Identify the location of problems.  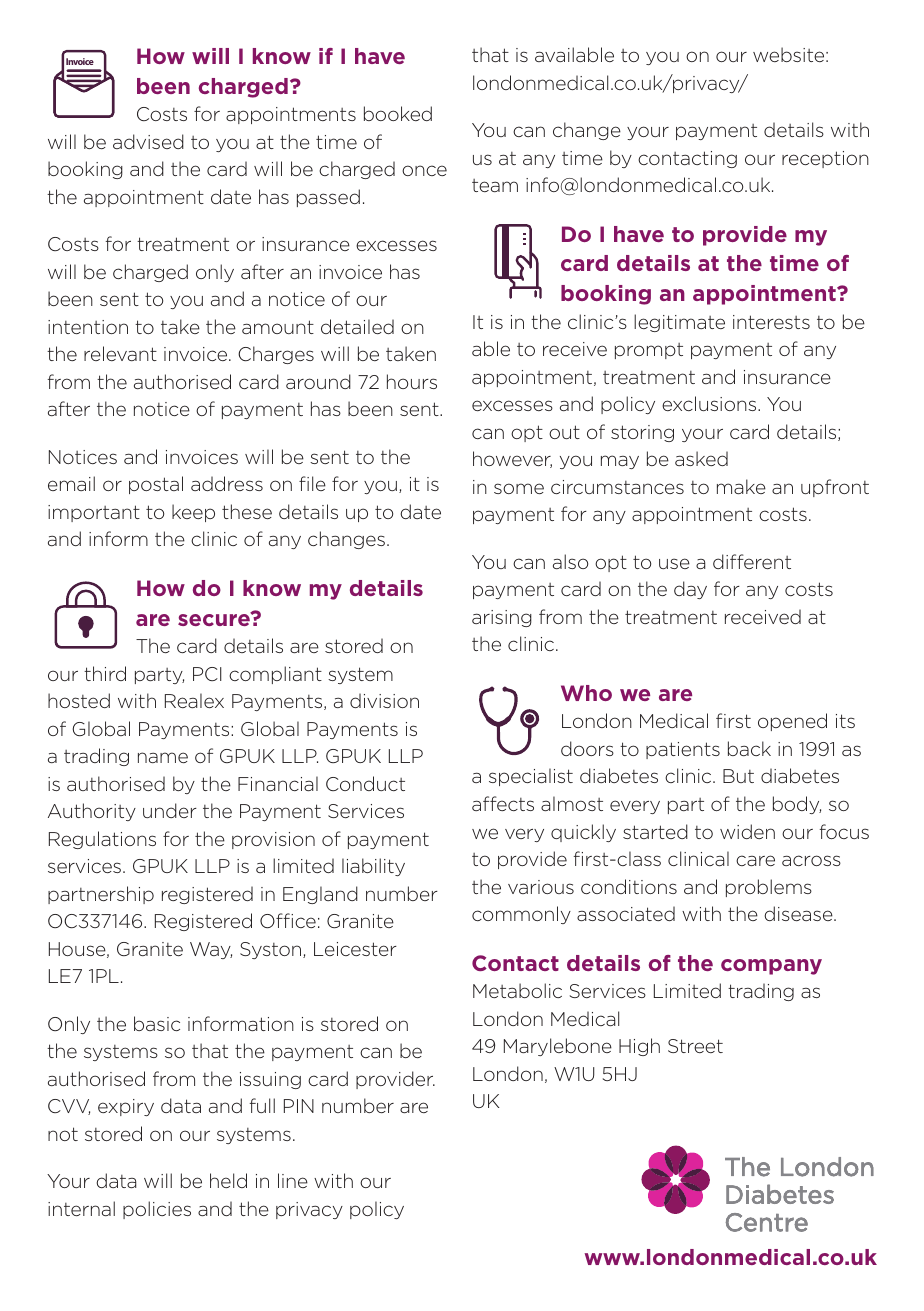
(769, 888).
